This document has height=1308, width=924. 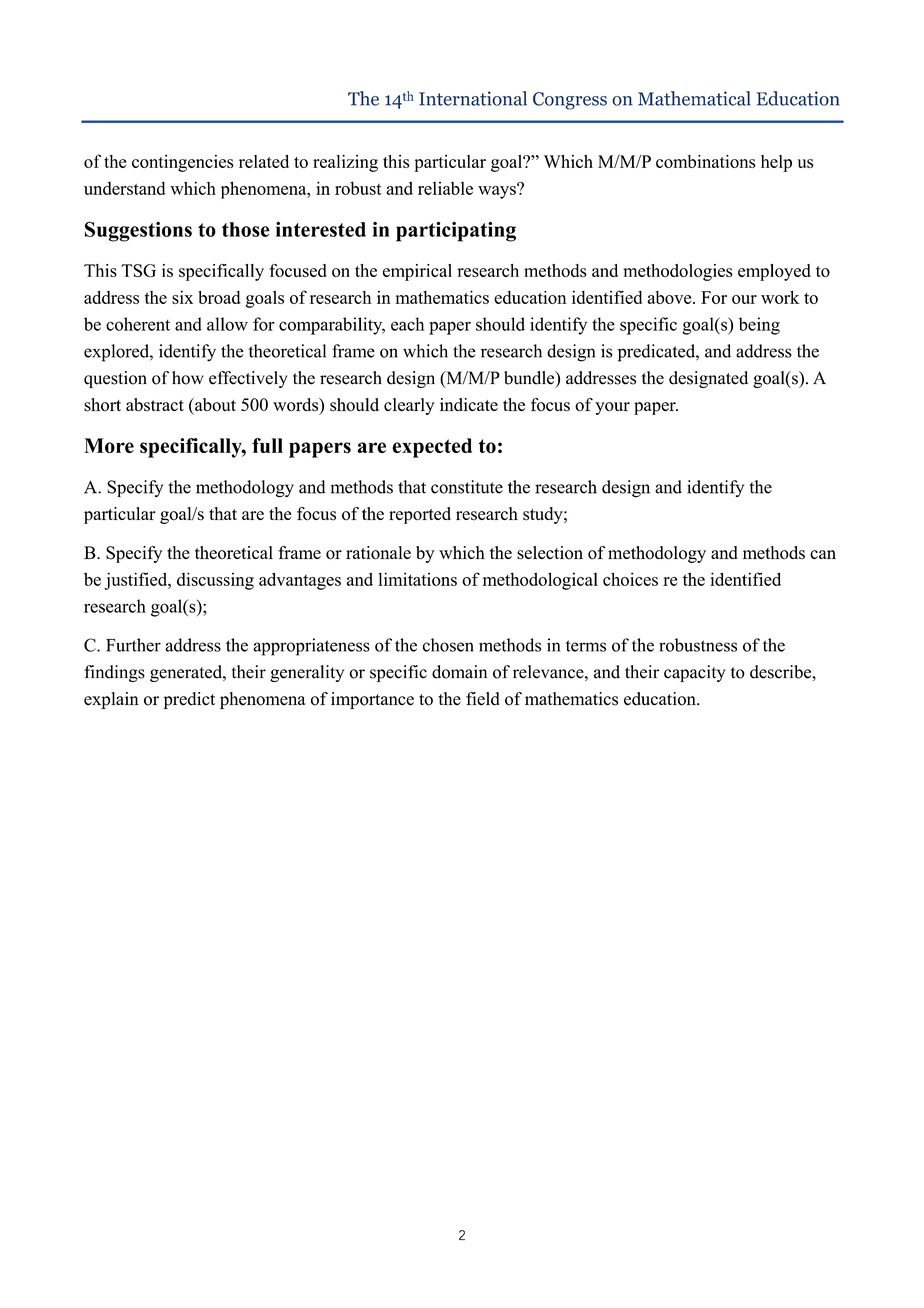 What do you see at coordinates (459, 672) in the document?
I see `domain` at bounding box center [459, 672].
